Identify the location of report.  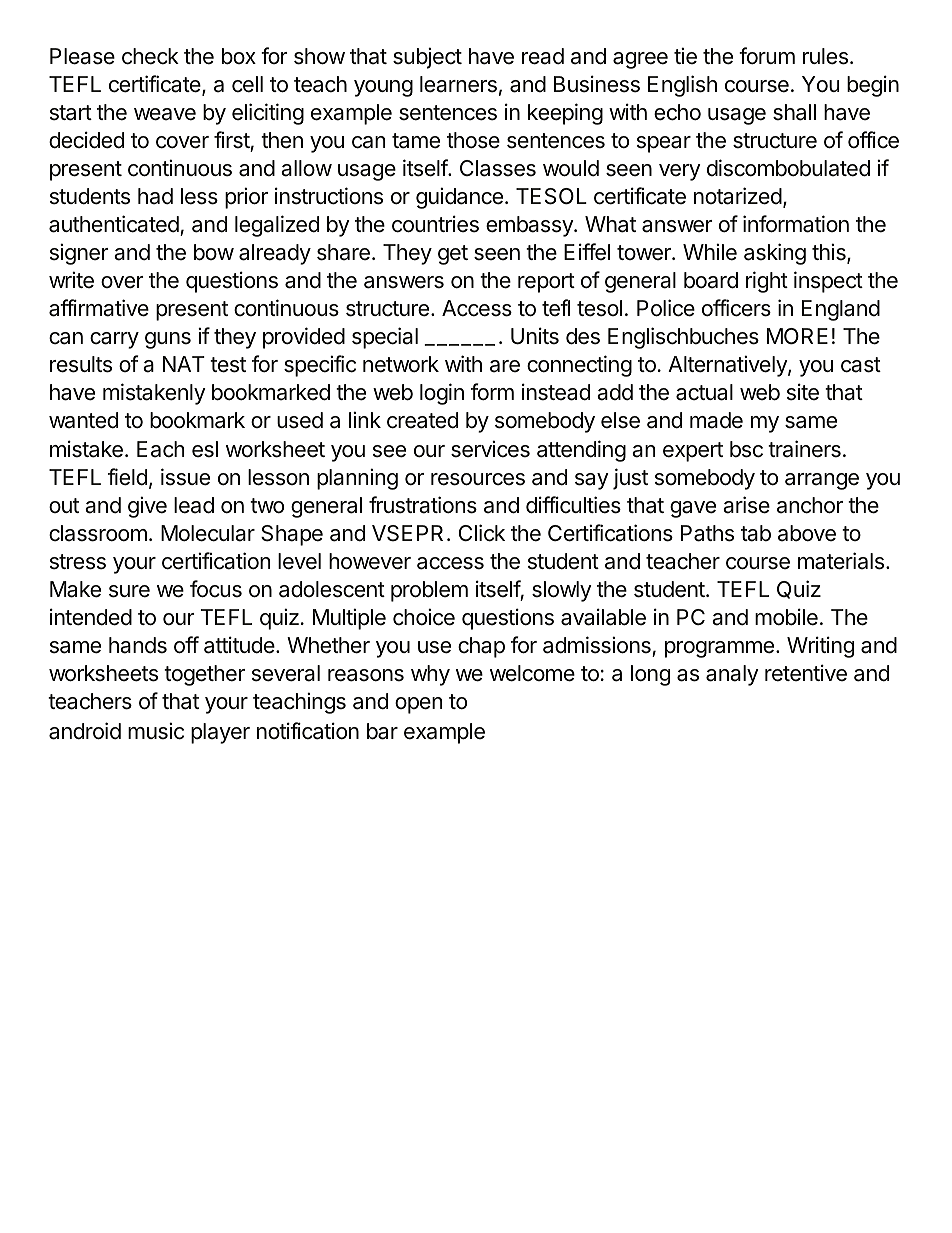
(546, 283).
